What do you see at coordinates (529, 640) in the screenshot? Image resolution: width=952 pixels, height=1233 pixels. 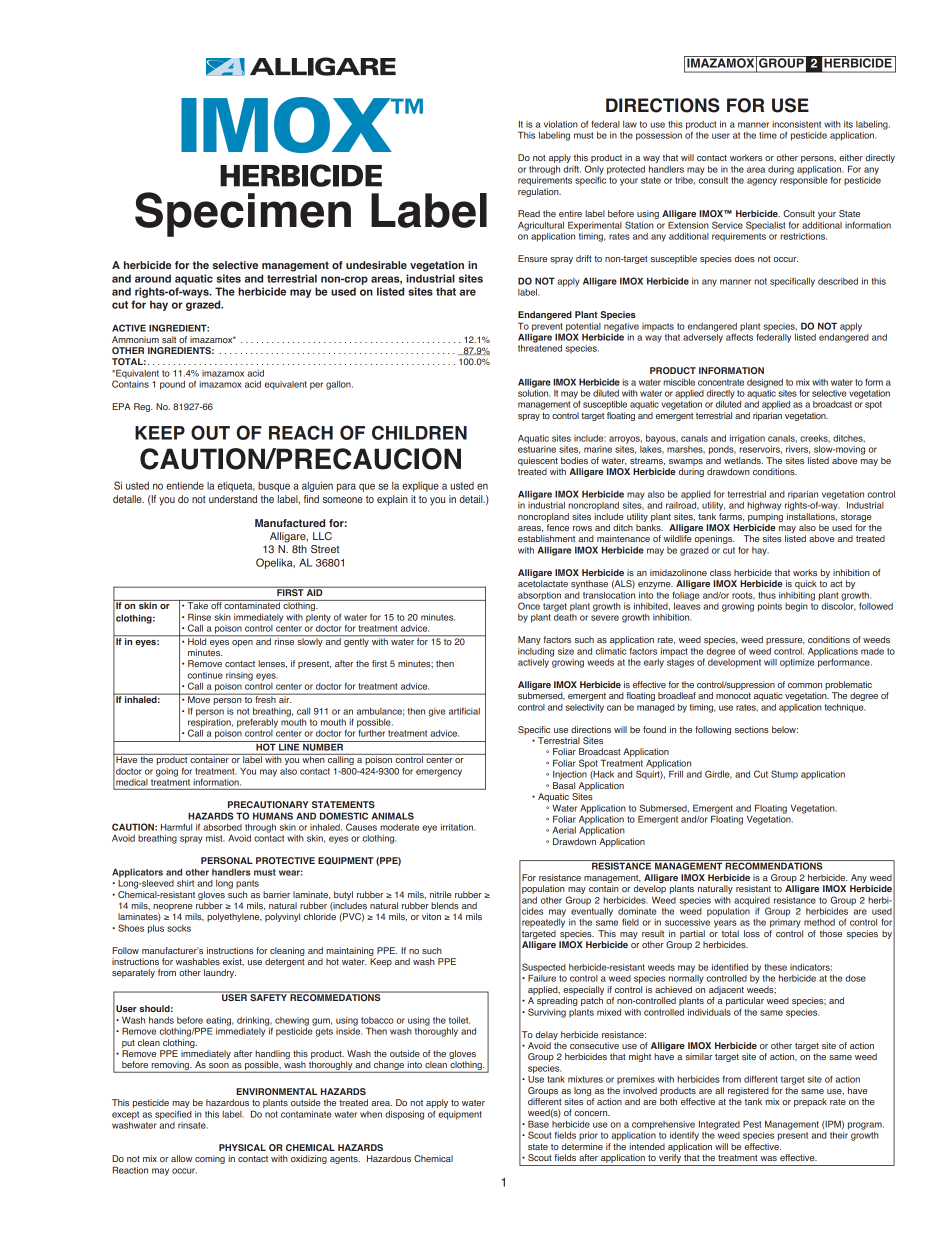 I see `Many` at bounding box center [529, 640].
